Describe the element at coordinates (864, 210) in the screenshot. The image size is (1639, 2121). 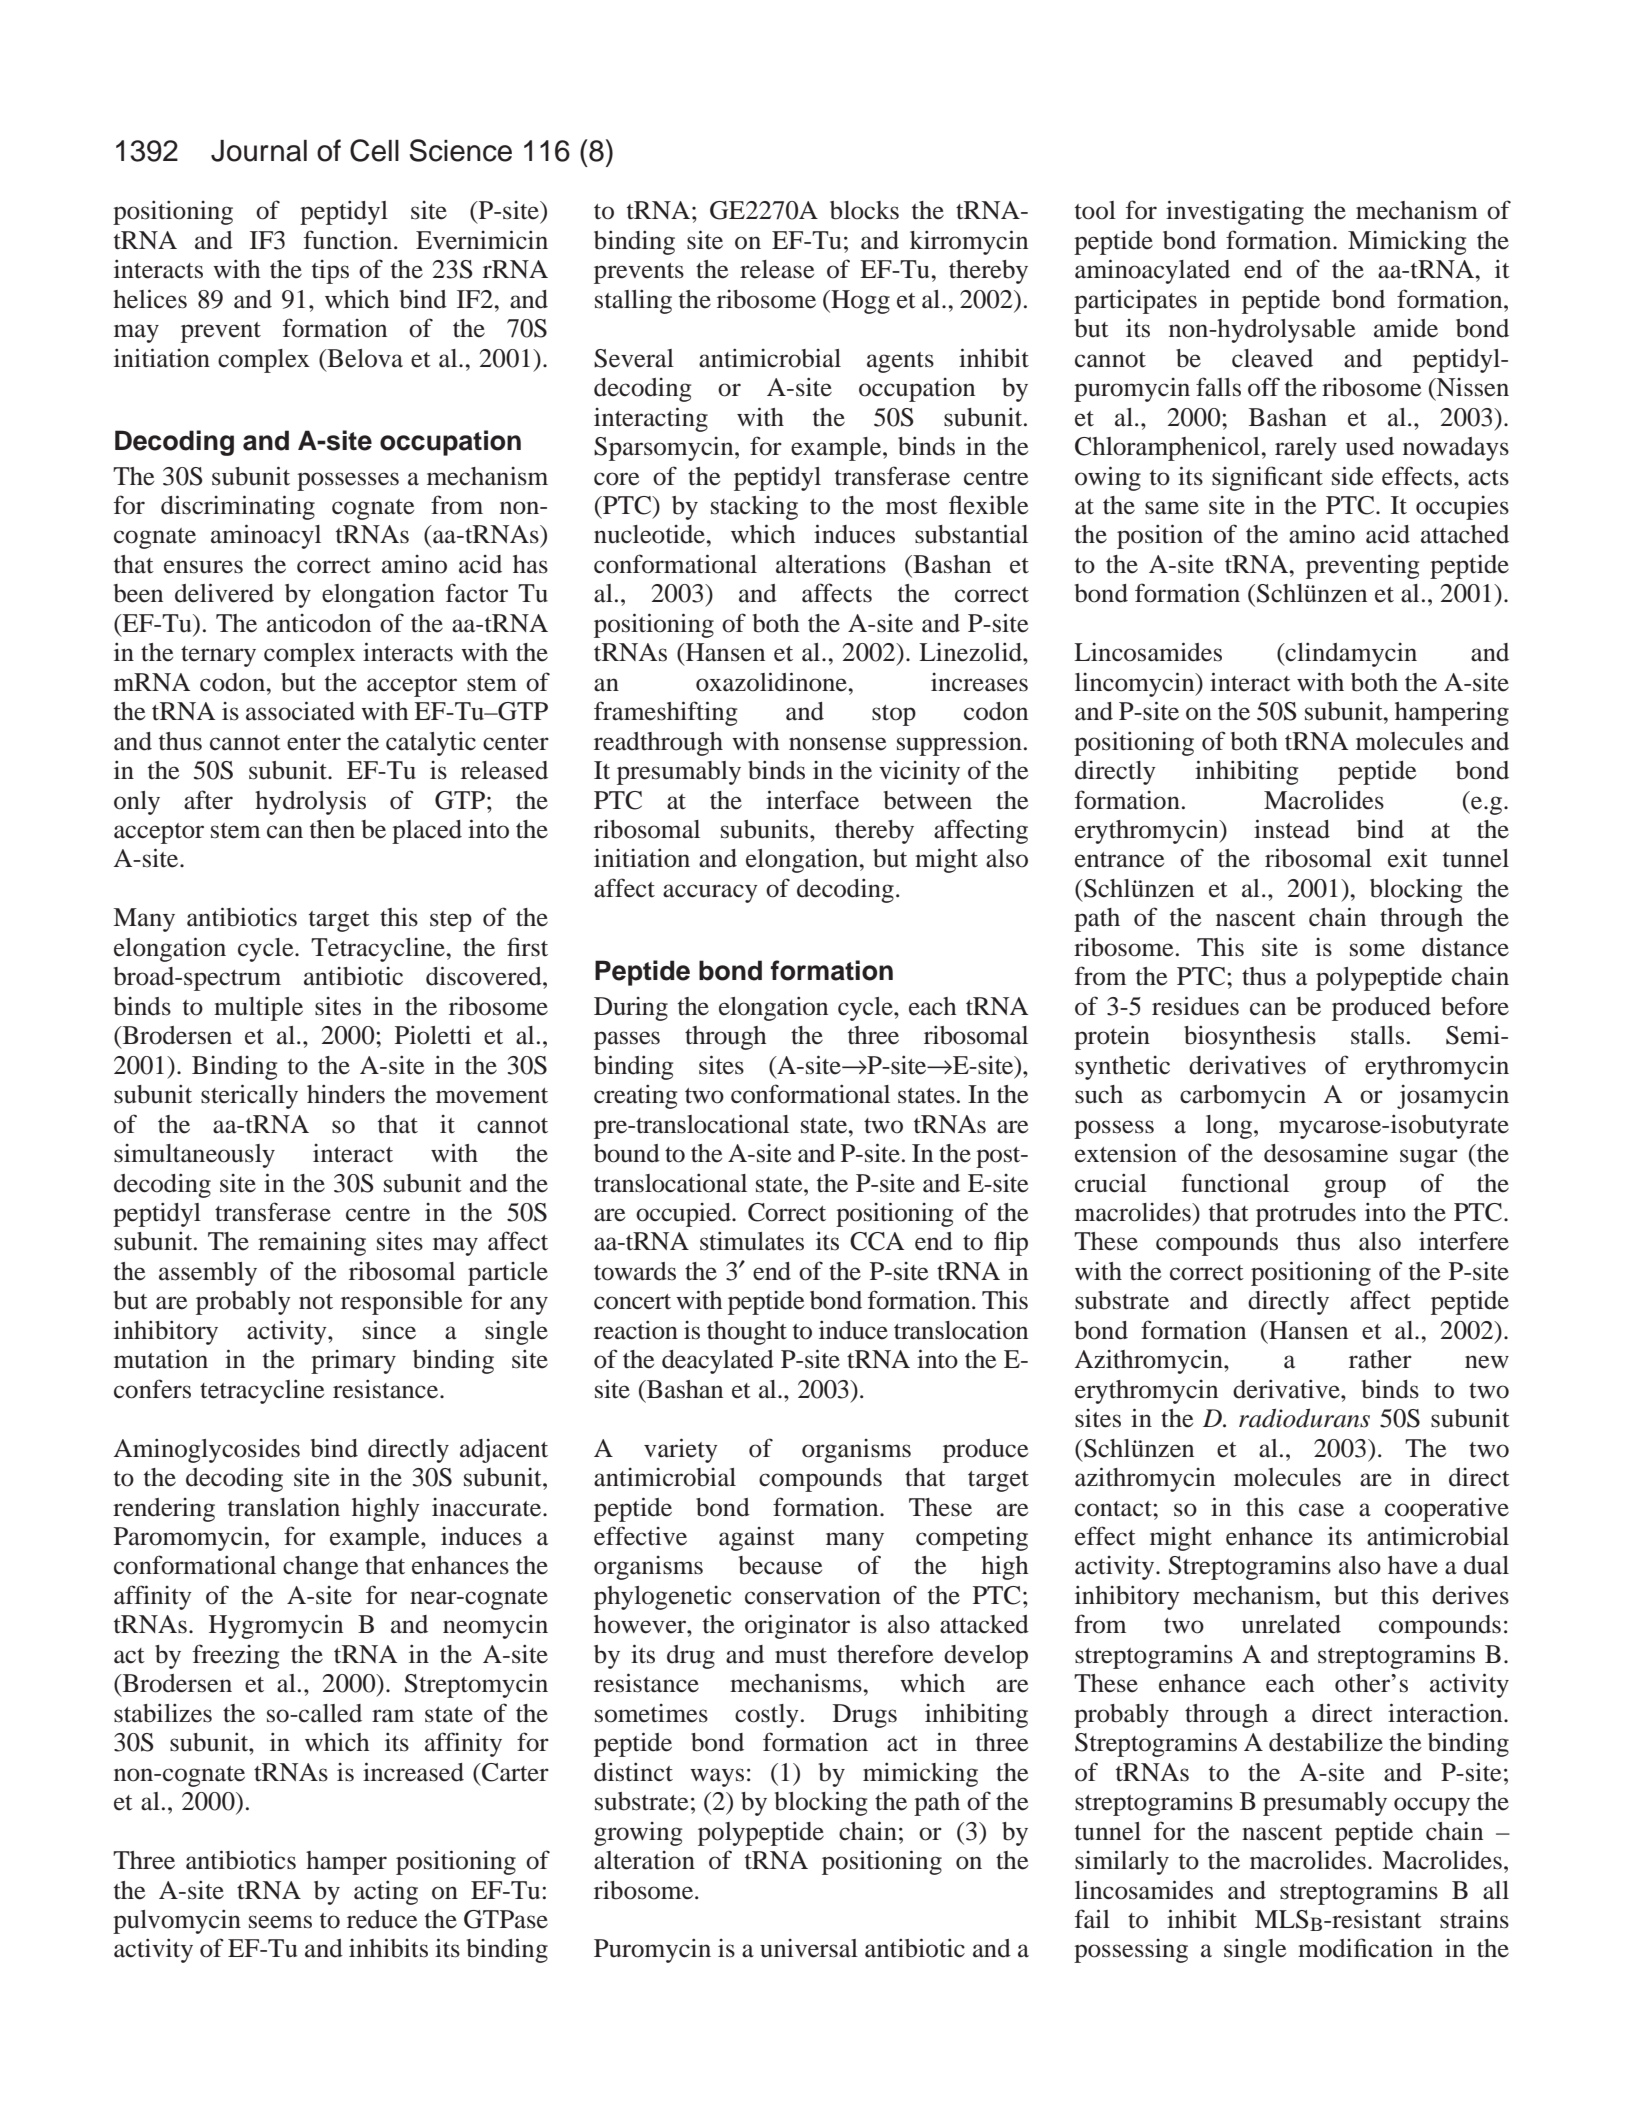
I see `blocks` at that location.
